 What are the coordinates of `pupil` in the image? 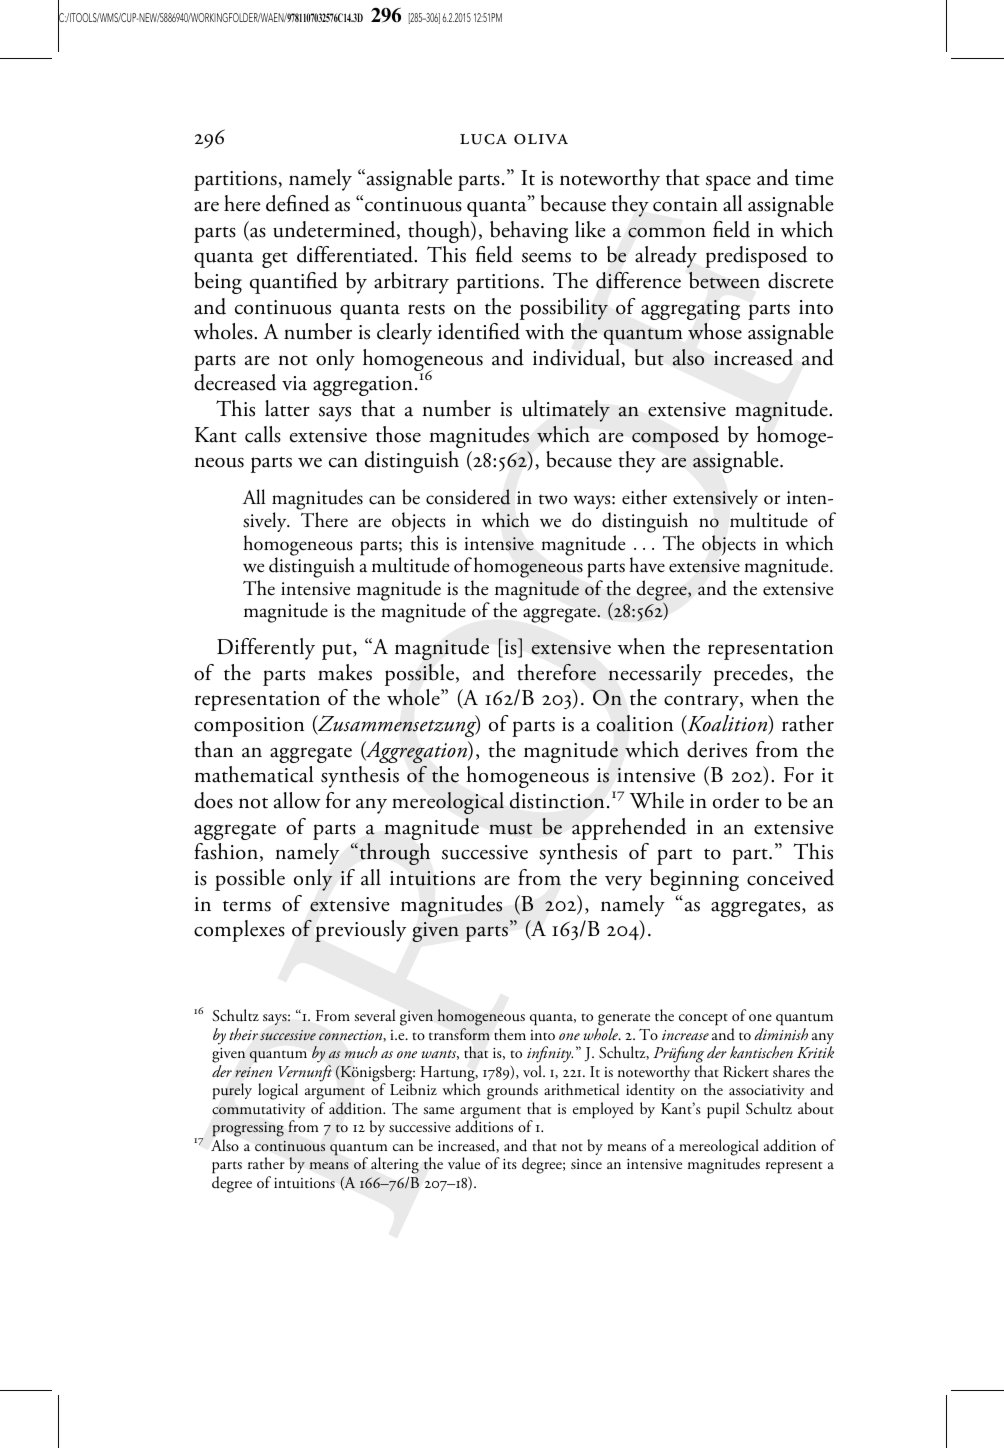 It's located at (723, 1110).
